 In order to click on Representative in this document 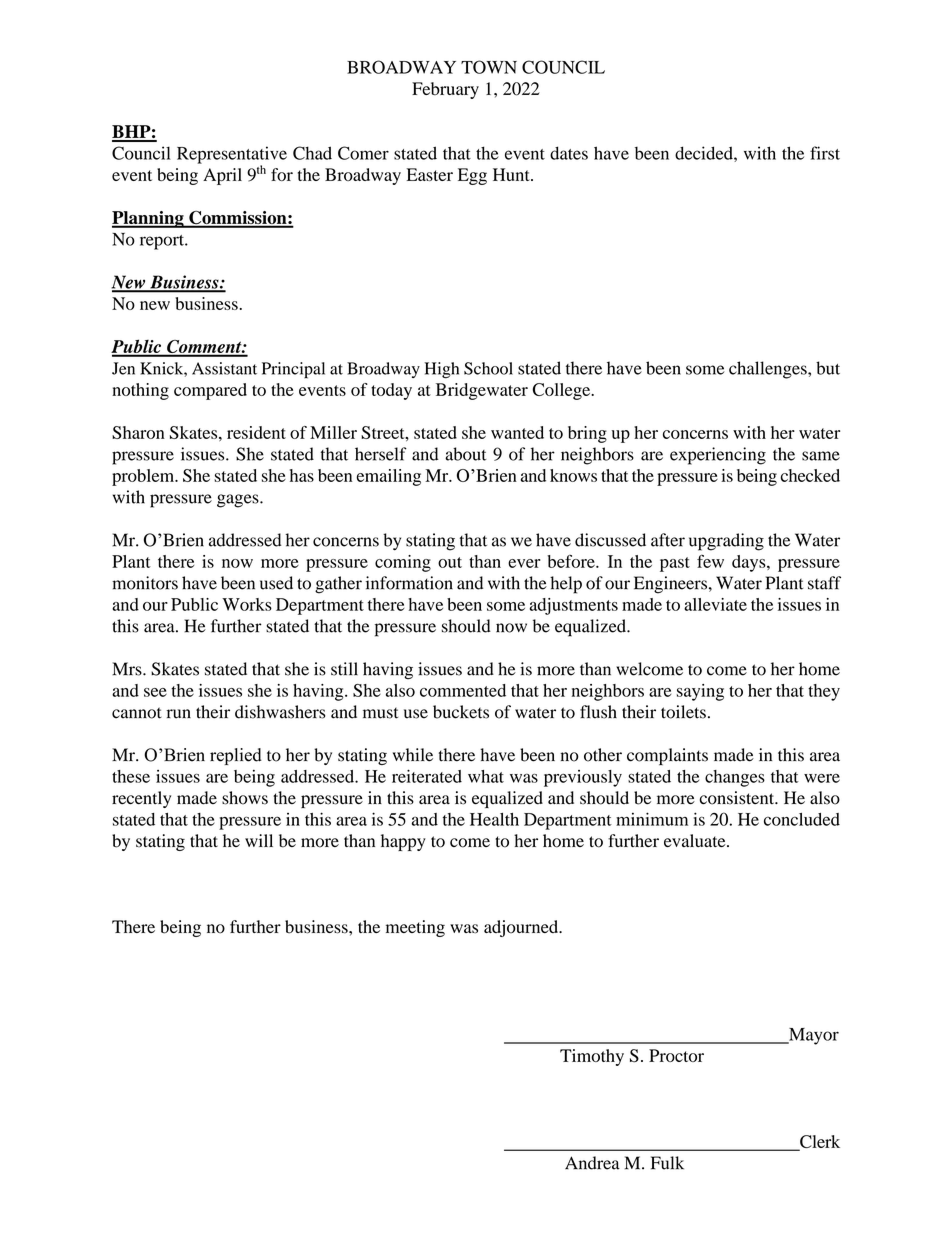, I will do `click(232, 156)`.
